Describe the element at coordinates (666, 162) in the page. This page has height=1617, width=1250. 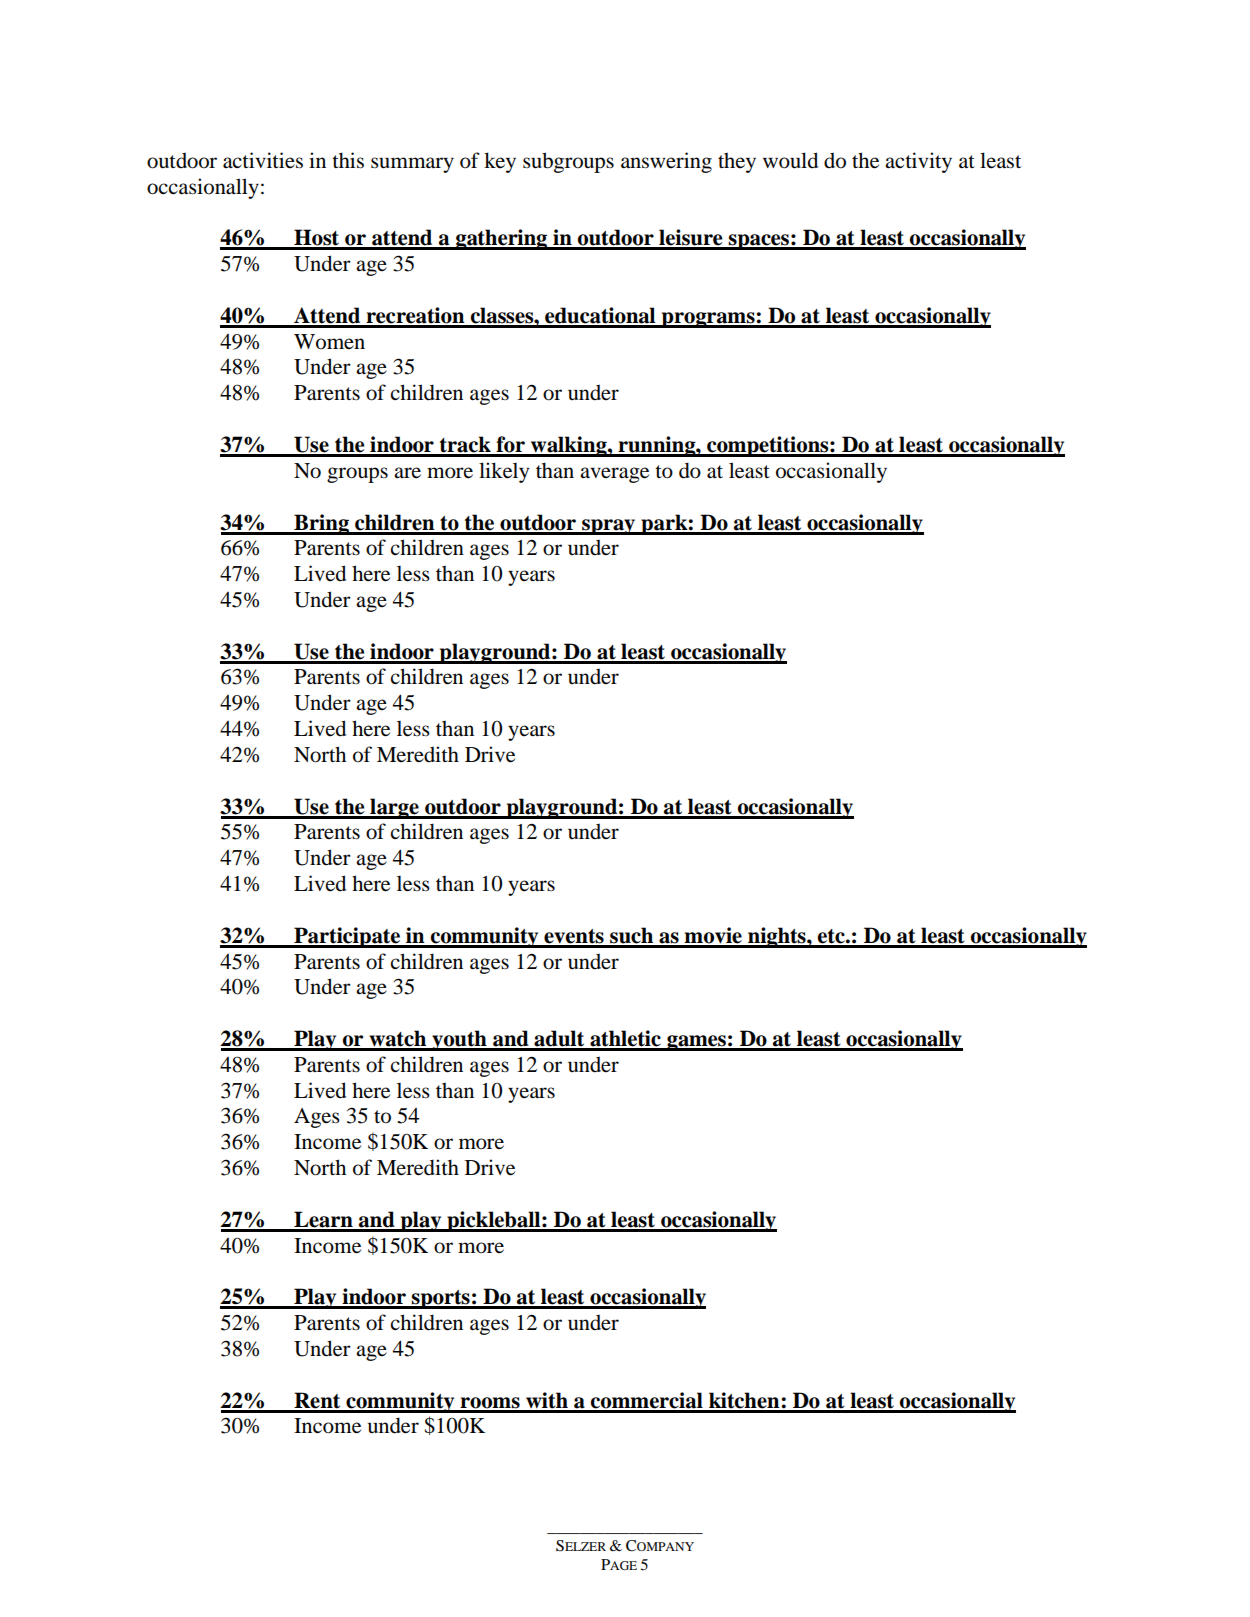
I see `answering` at that location.
